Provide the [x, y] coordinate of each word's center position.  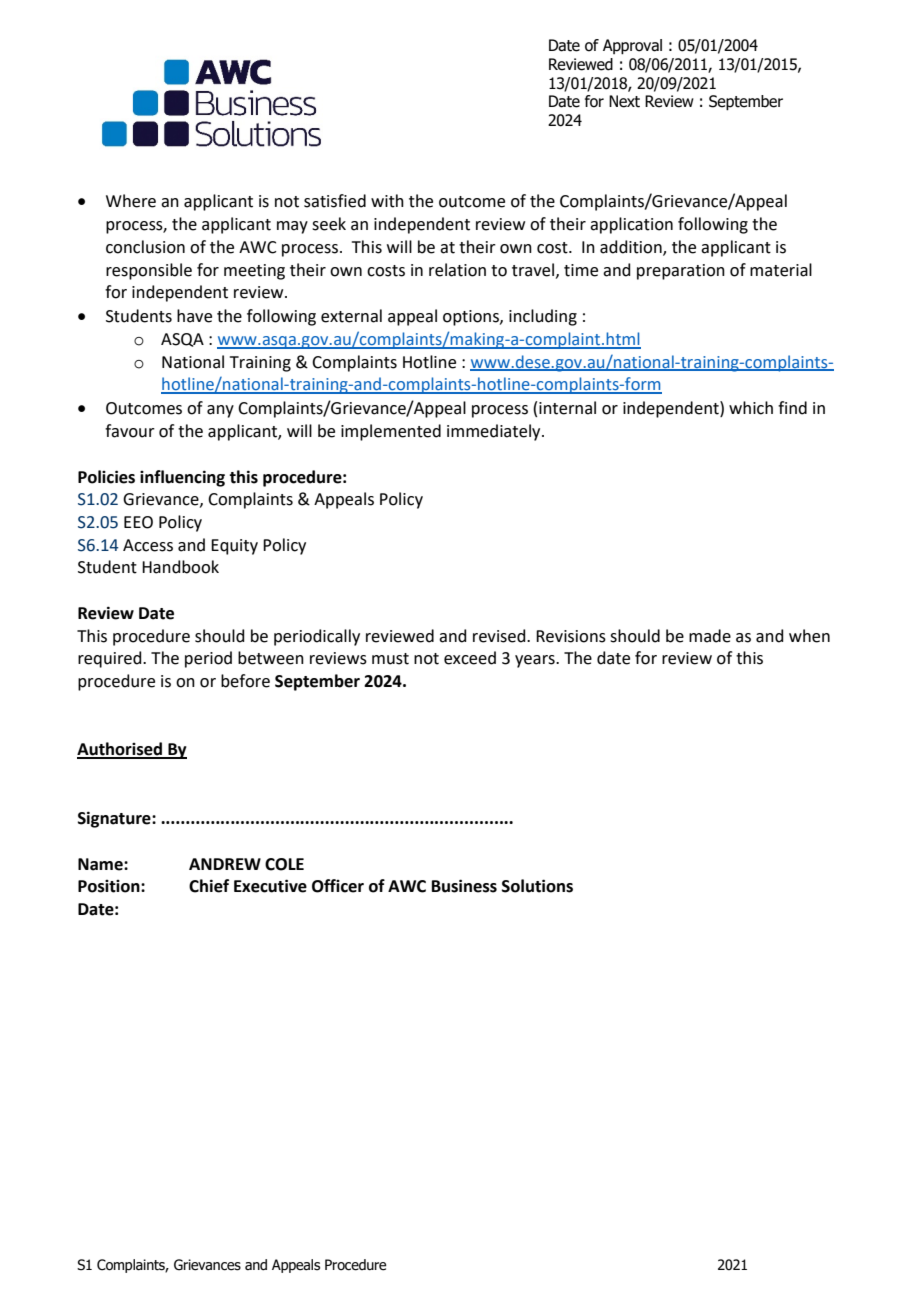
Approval [632, 47]
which [751, 408]
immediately [495, 432]
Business [464, 886]
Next [624, 101]
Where [131, 201]
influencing [182, 478]
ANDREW [225, 864]
